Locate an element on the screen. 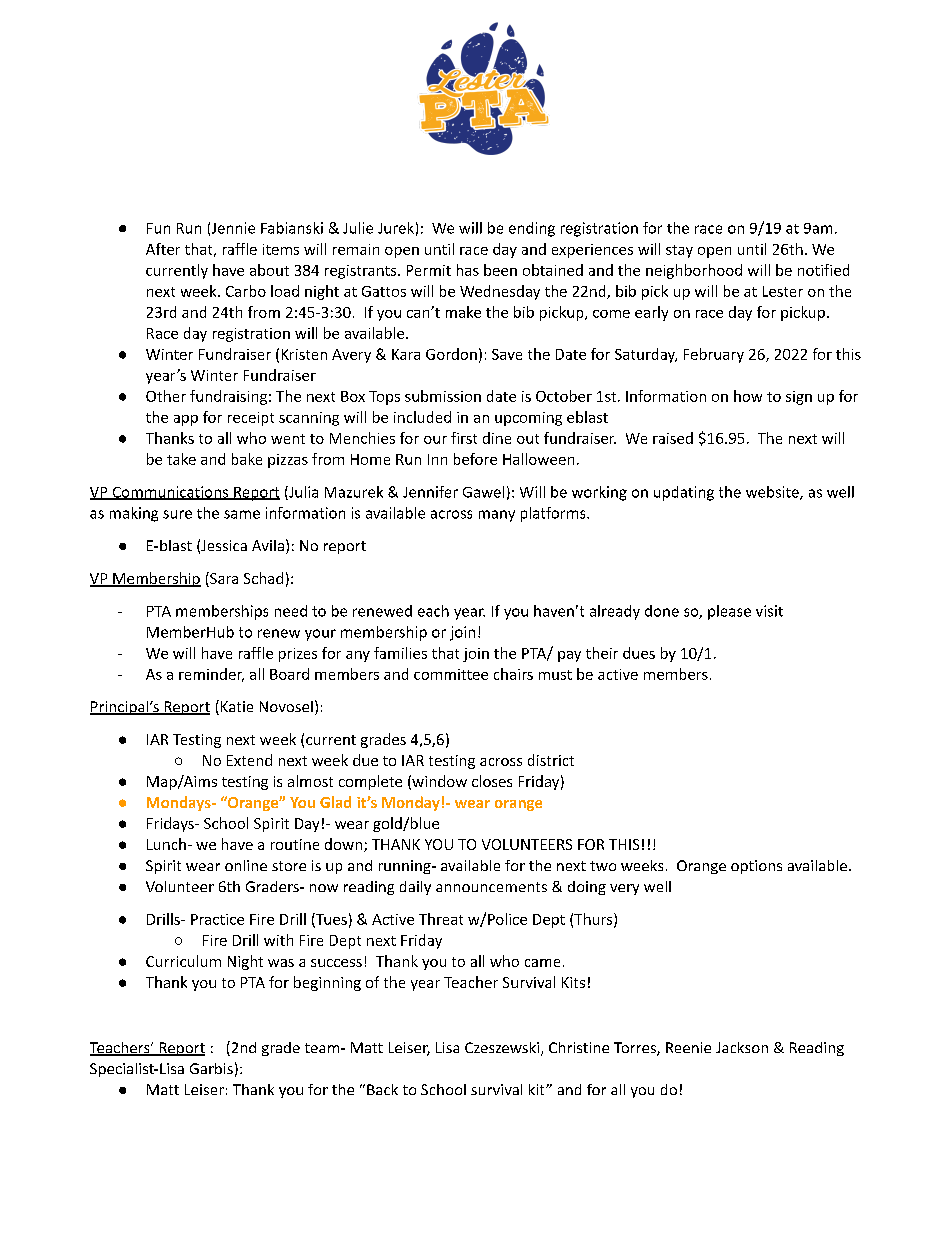 The image size is (952, 1233). Extend is located at coordinates (249, 760).
